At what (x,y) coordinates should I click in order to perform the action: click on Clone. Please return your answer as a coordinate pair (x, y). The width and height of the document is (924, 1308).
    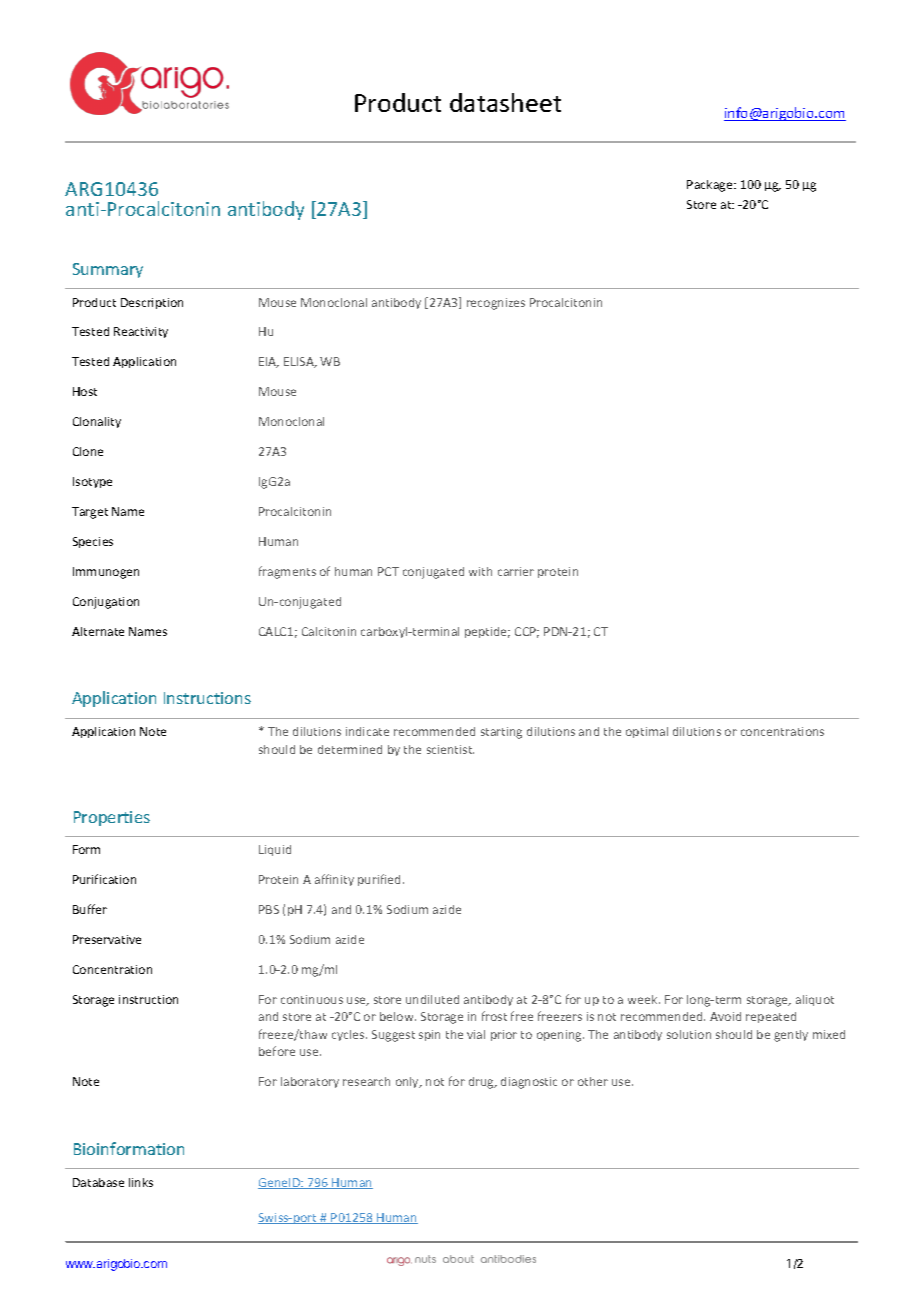
    Looking at the image, I should click on (88, 451).
